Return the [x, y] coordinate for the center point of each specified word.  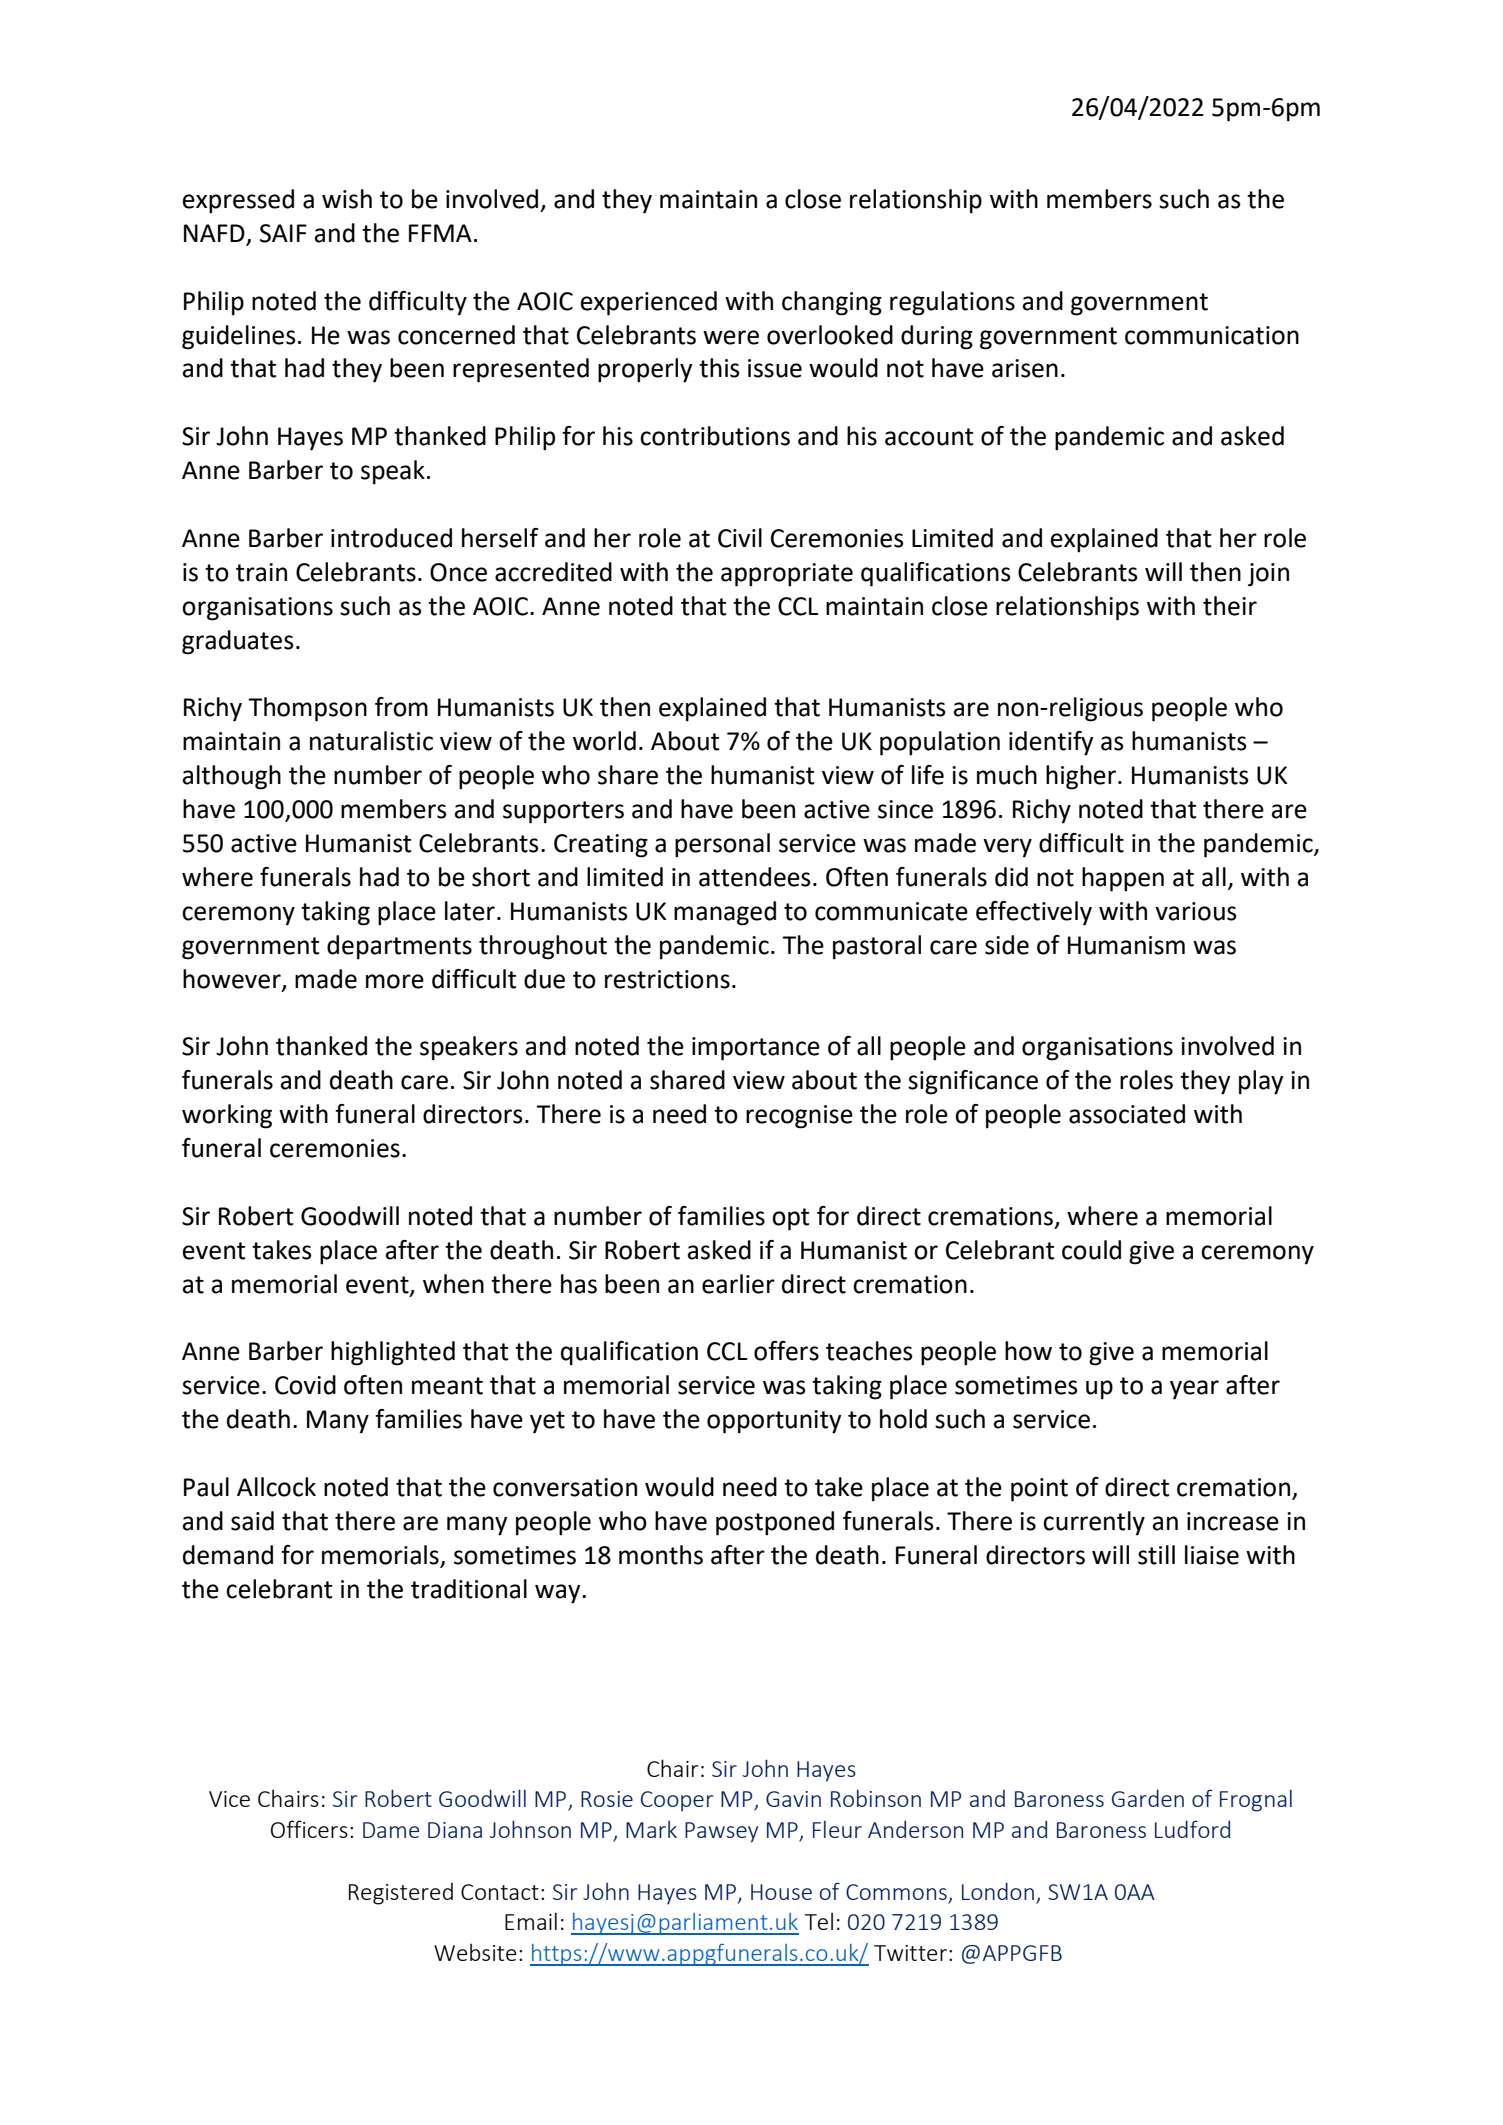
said [252, 1521]
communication [1212, 335]
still [1156, 1555]
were [731, 337]
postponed [775, 1523]
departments [399, 947]
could [1091, 1250]
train [261, 572]
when [453, 1284]
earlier [738, 1284]
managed [725, 913]
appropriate [787, 575]
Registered [401, 1893]
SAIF [283, 233]
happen [1123, 879]
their [1230, 606]
